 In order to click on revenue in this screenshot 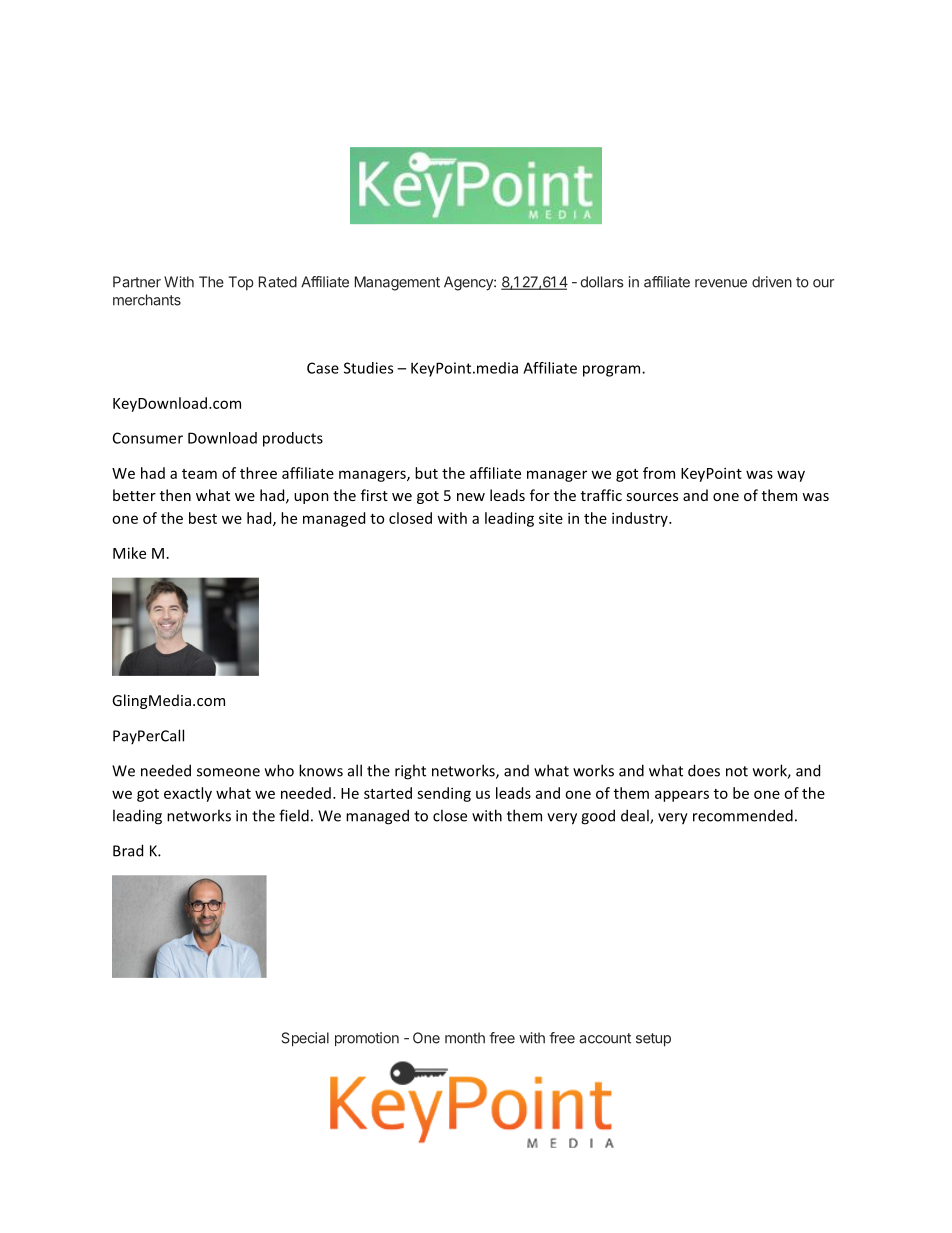, I will do `click(721, 283)`.
